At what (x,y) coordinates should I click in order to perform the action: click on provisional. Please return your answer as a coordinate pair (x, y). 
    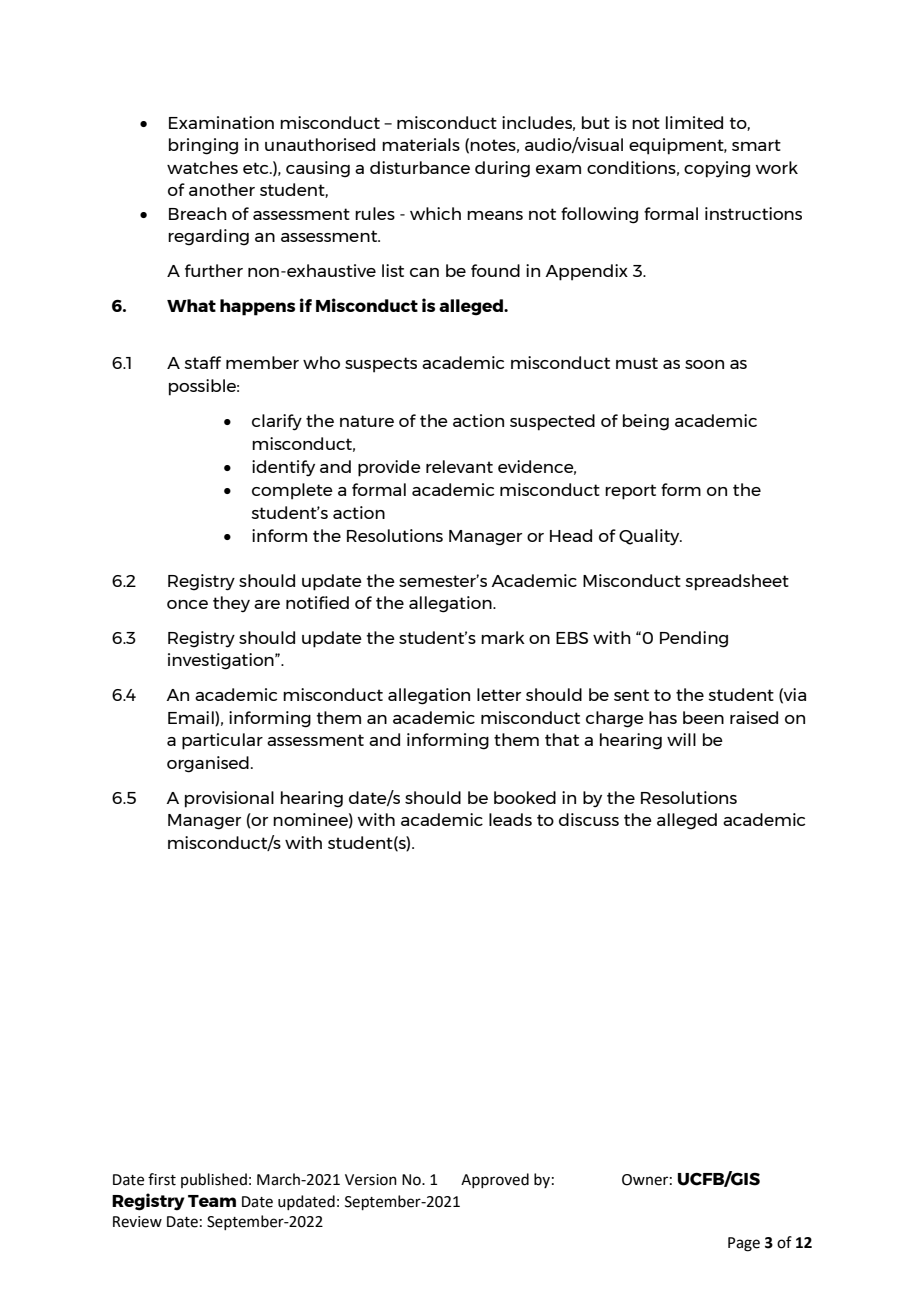
    Looking at the image, I should click on (229, 799).
